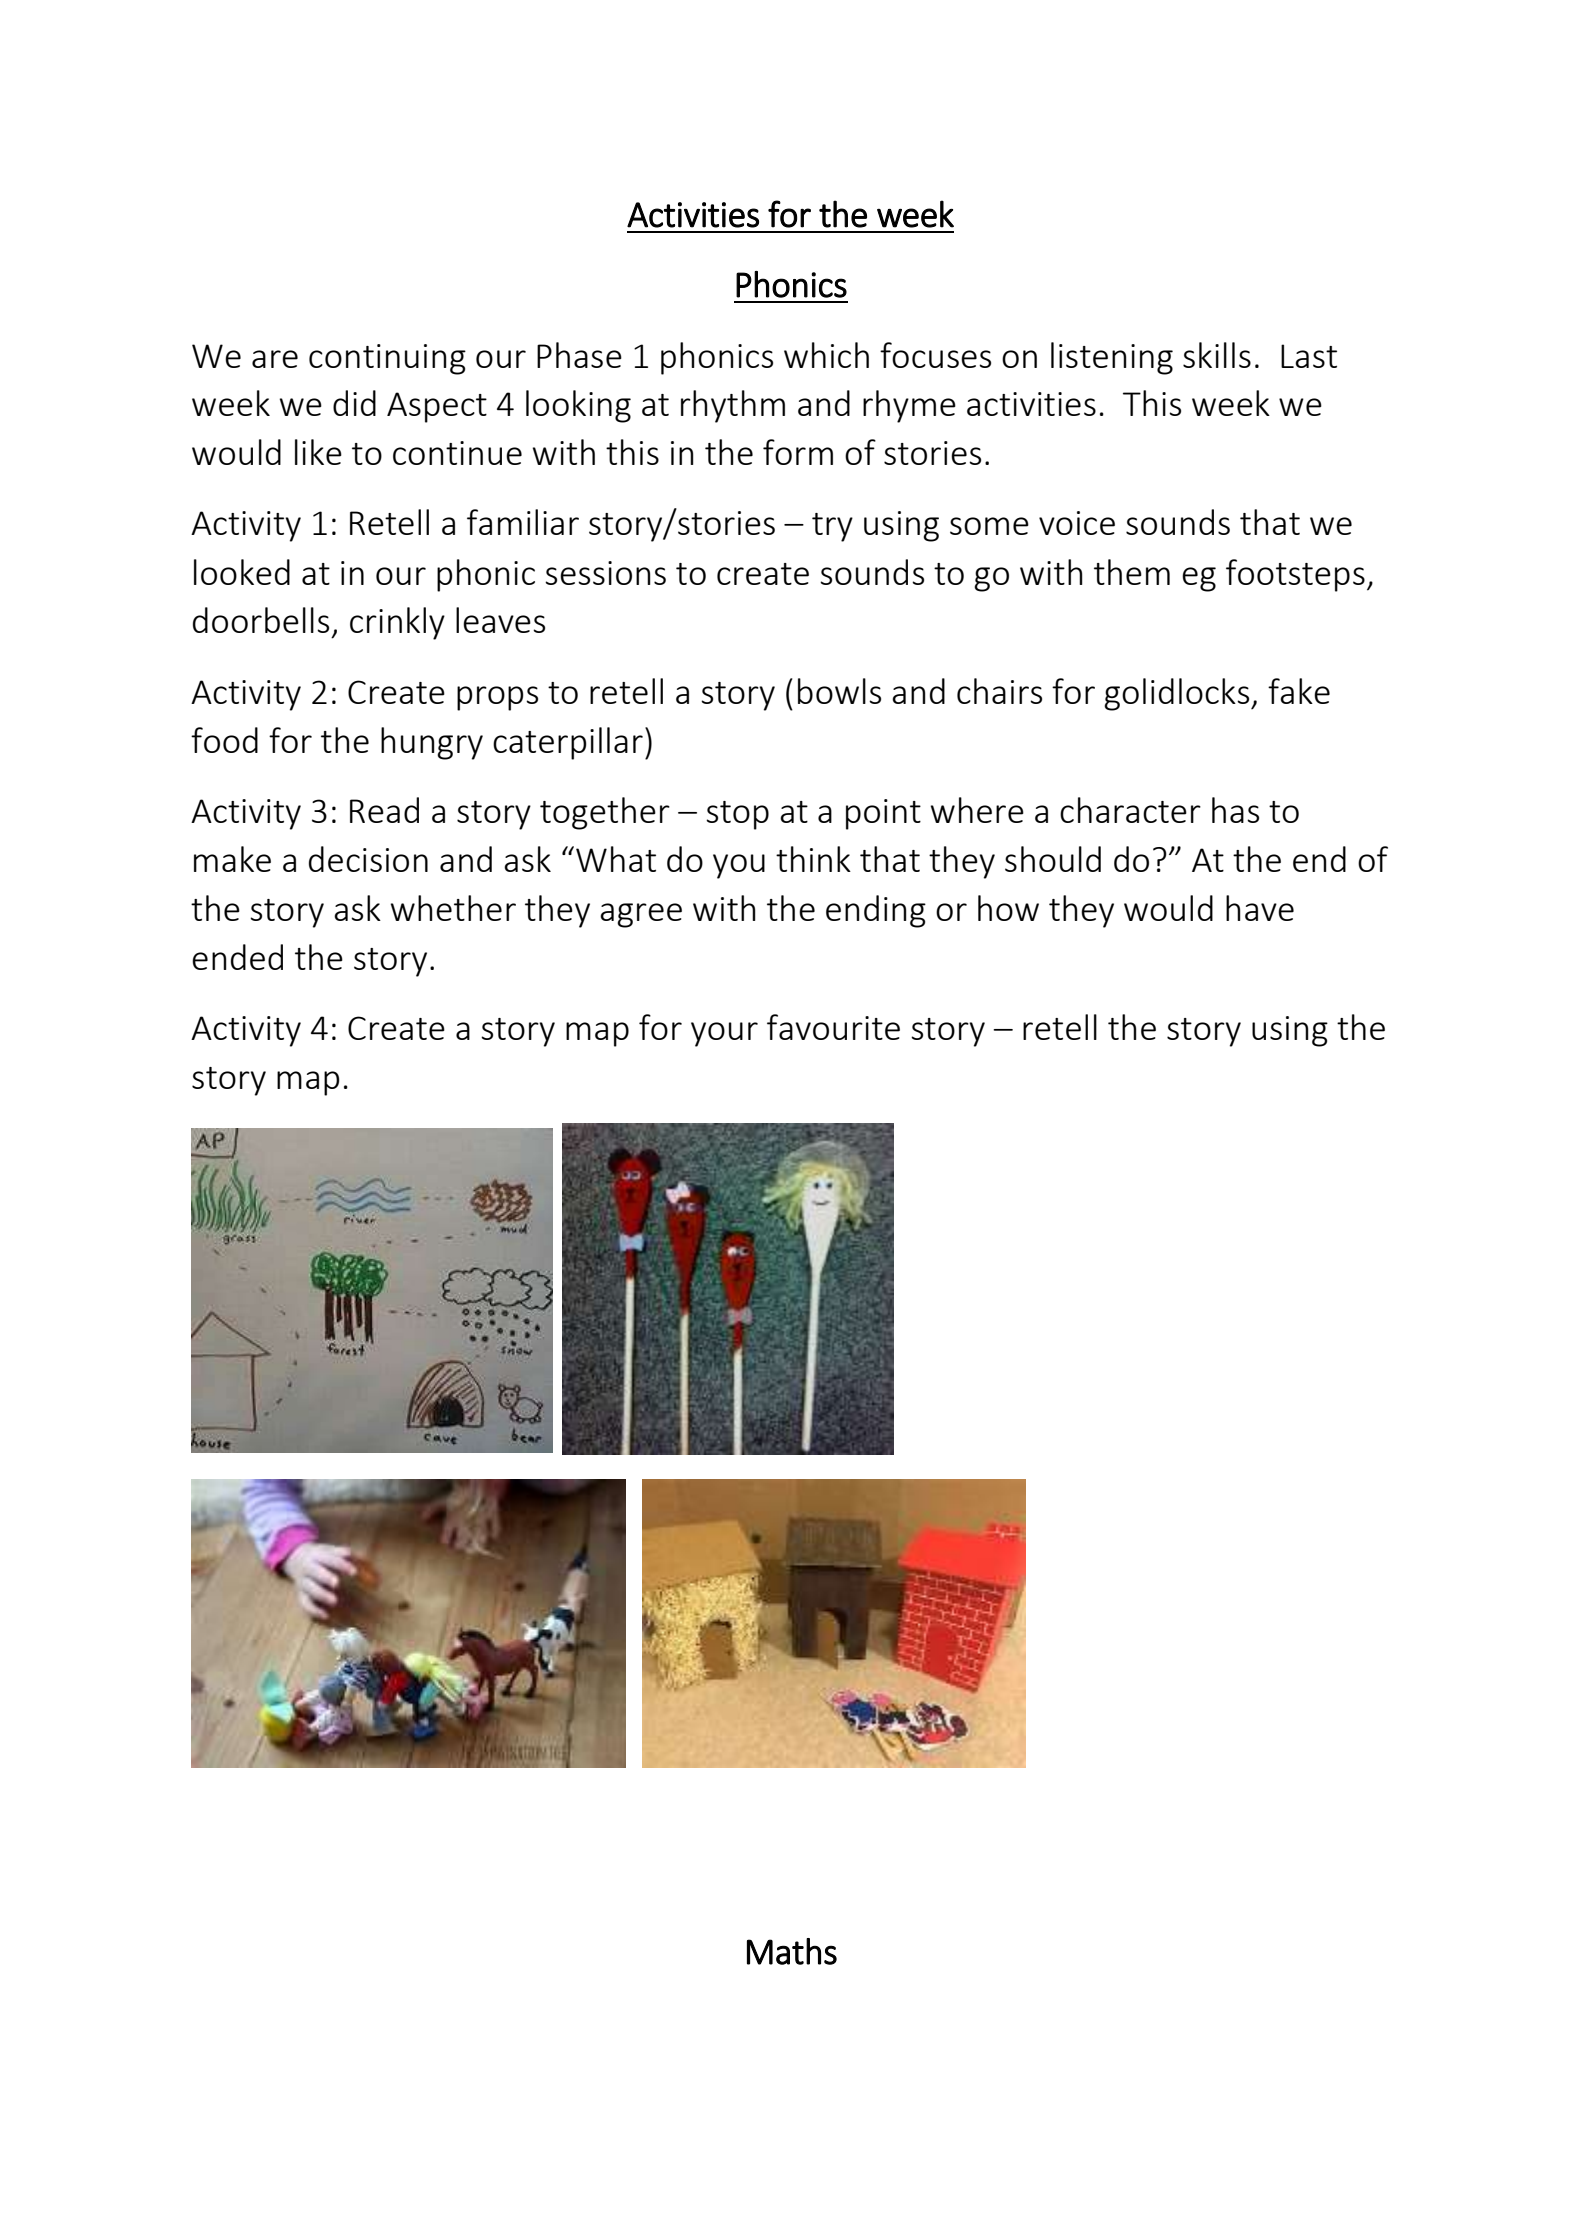  I want to click on your, so click(724, 1034).
